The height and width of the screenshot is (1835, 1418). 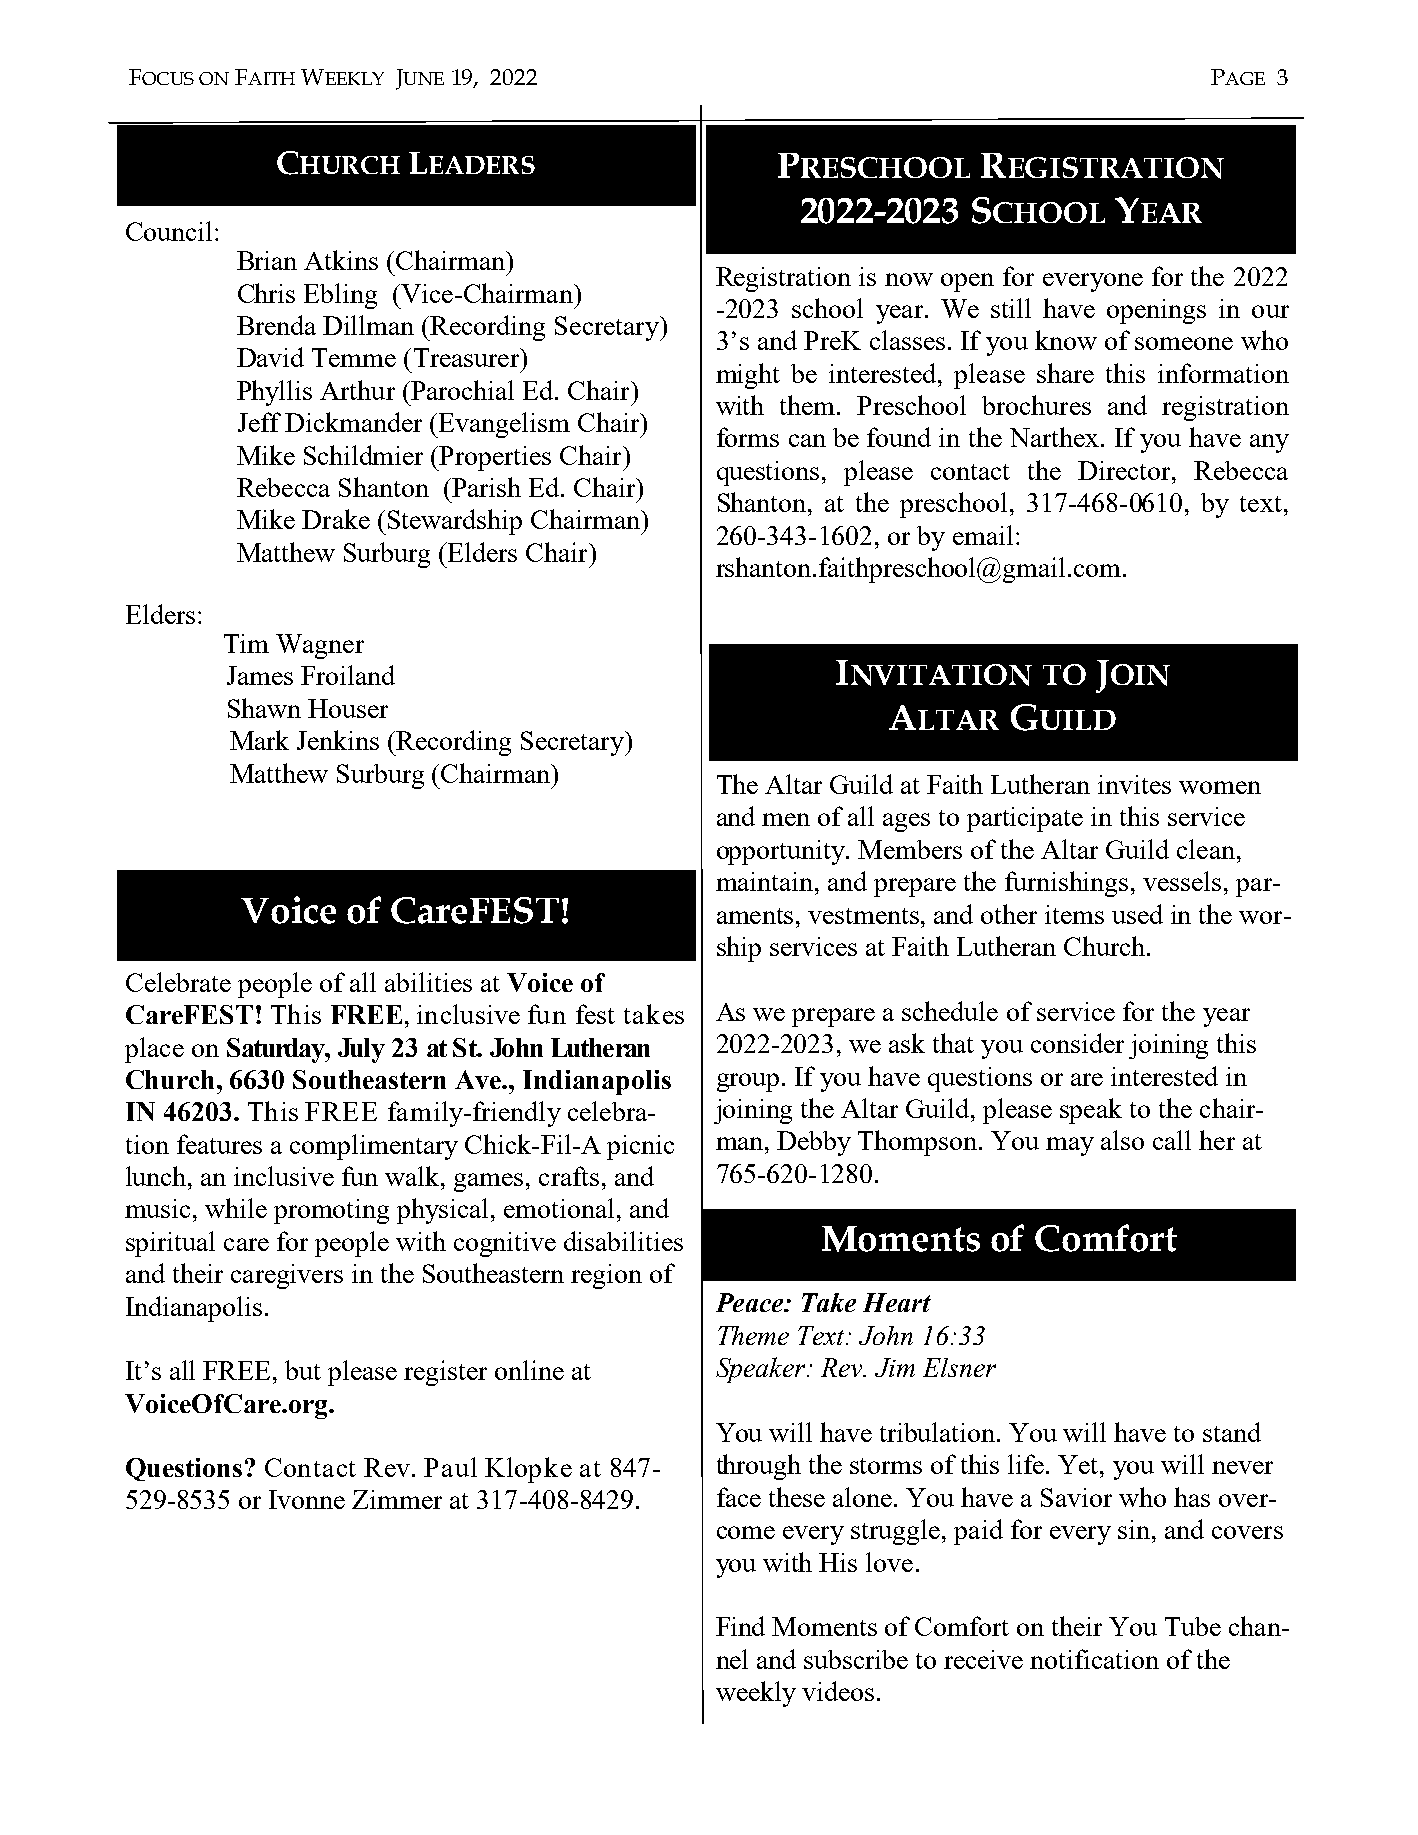 I want to click on picnic, so click(x=640, y=1147).
